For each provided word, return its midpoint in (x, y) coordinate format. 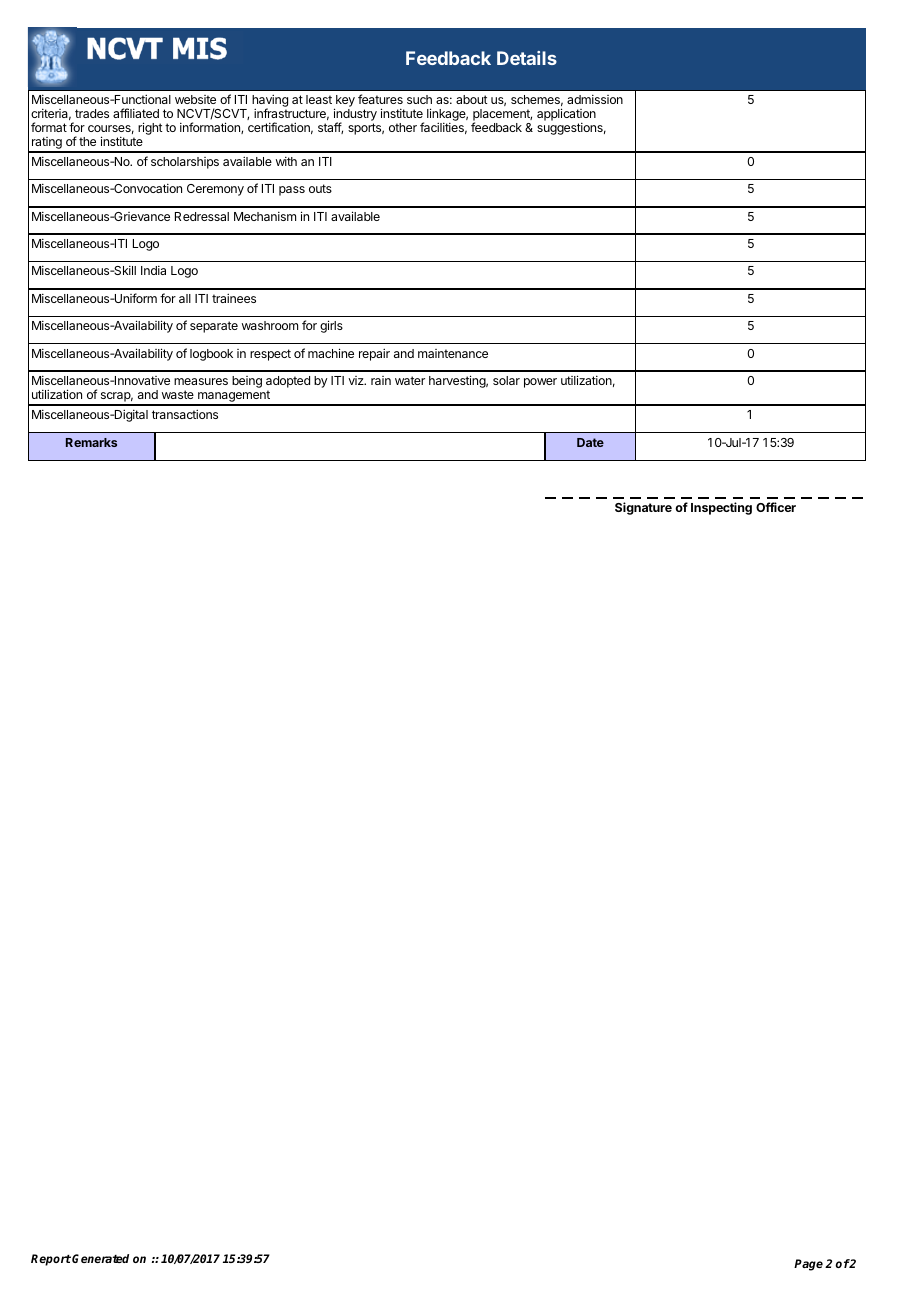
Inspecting (721, 508)
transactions (185, 414)
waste (178, 394)
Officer (776, 507)
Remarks (91, 442)
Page (808, 1265)
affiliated (136, 113)
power (540, 383)
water (410, 380)
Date (590, 442)
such (419, 99)
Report (51, 1260)
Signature (643, 508)
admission (595, 99)
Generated (100, 1258)
